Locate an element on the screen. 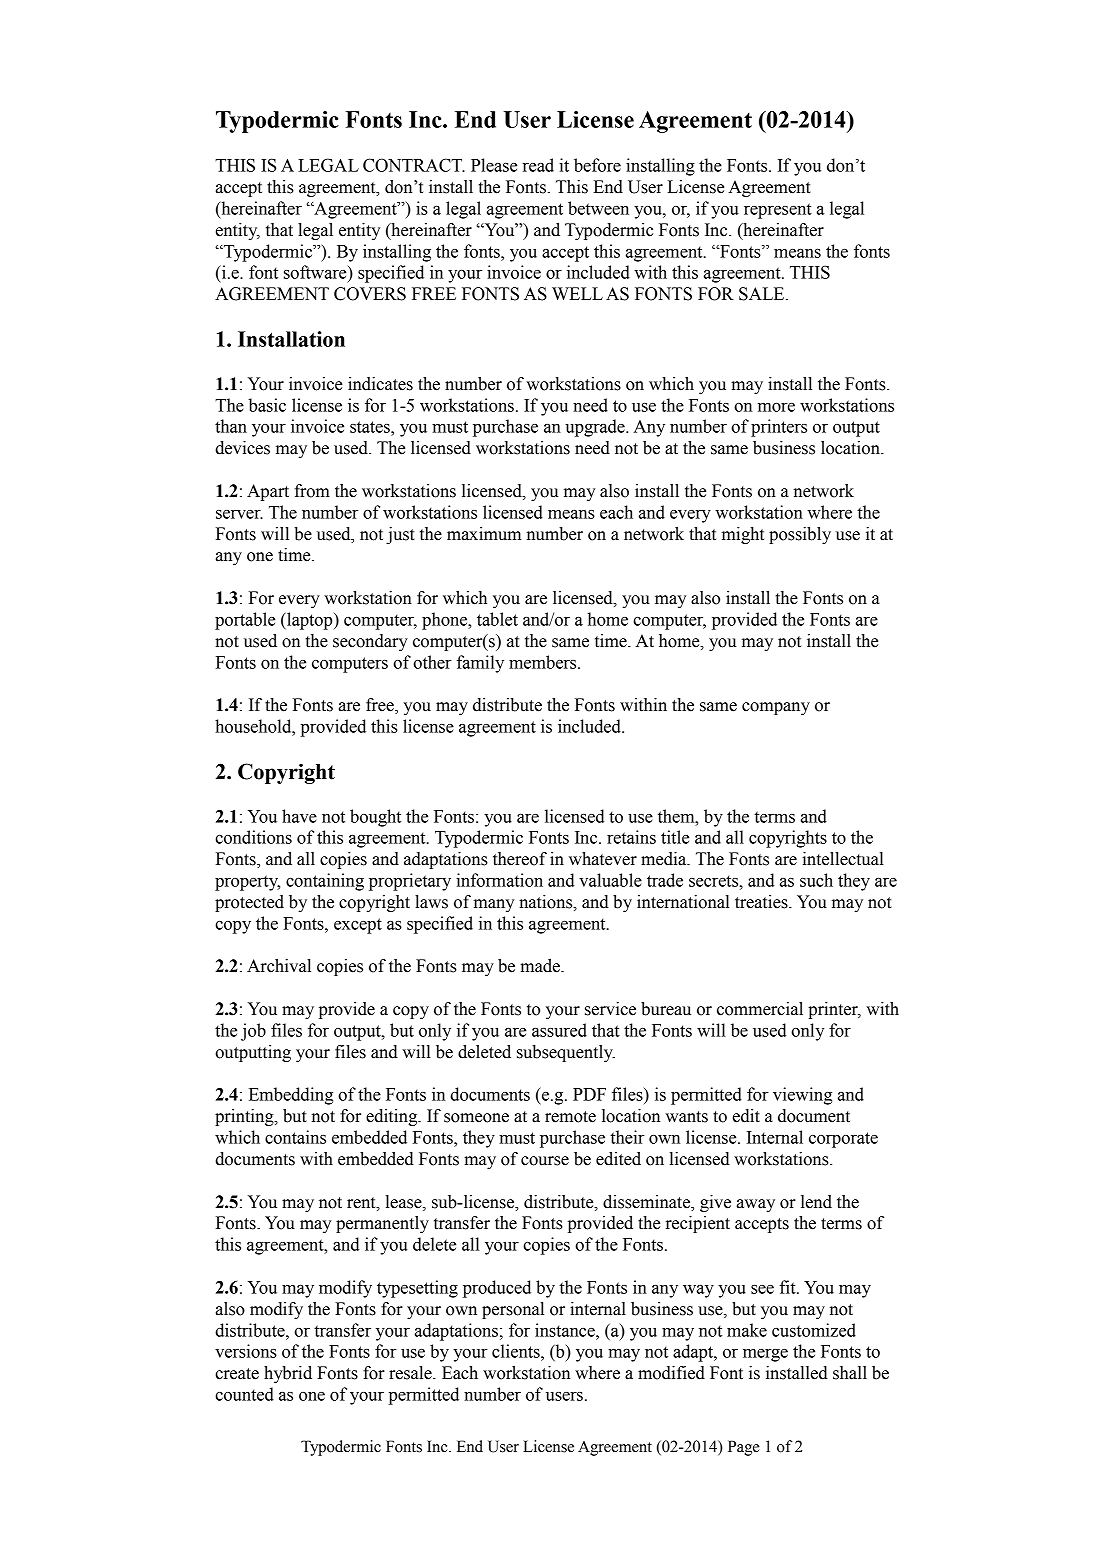 The height and width of the screenshot is (1561, 1103). represent is located at coordinates (778, 211).
